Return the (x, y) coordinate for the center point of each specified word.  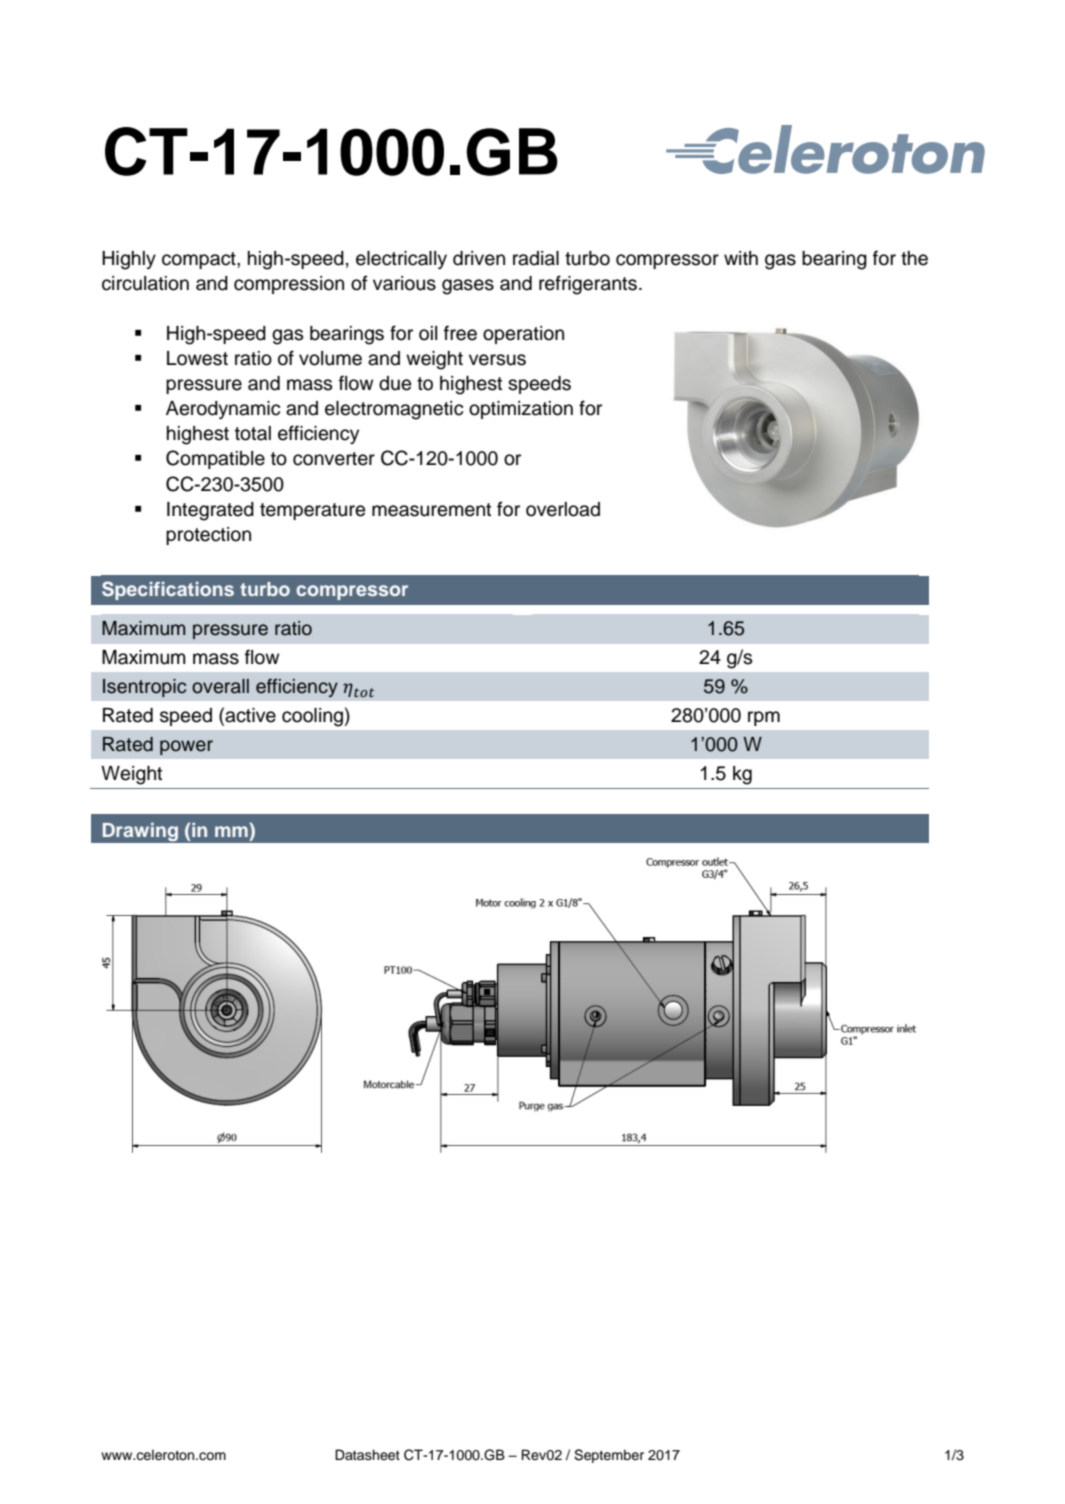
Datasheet (367, 1455)
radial (536, 258)
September (609, 1456)
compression (289, 285)
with (741, 258)
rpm (764, 718)
